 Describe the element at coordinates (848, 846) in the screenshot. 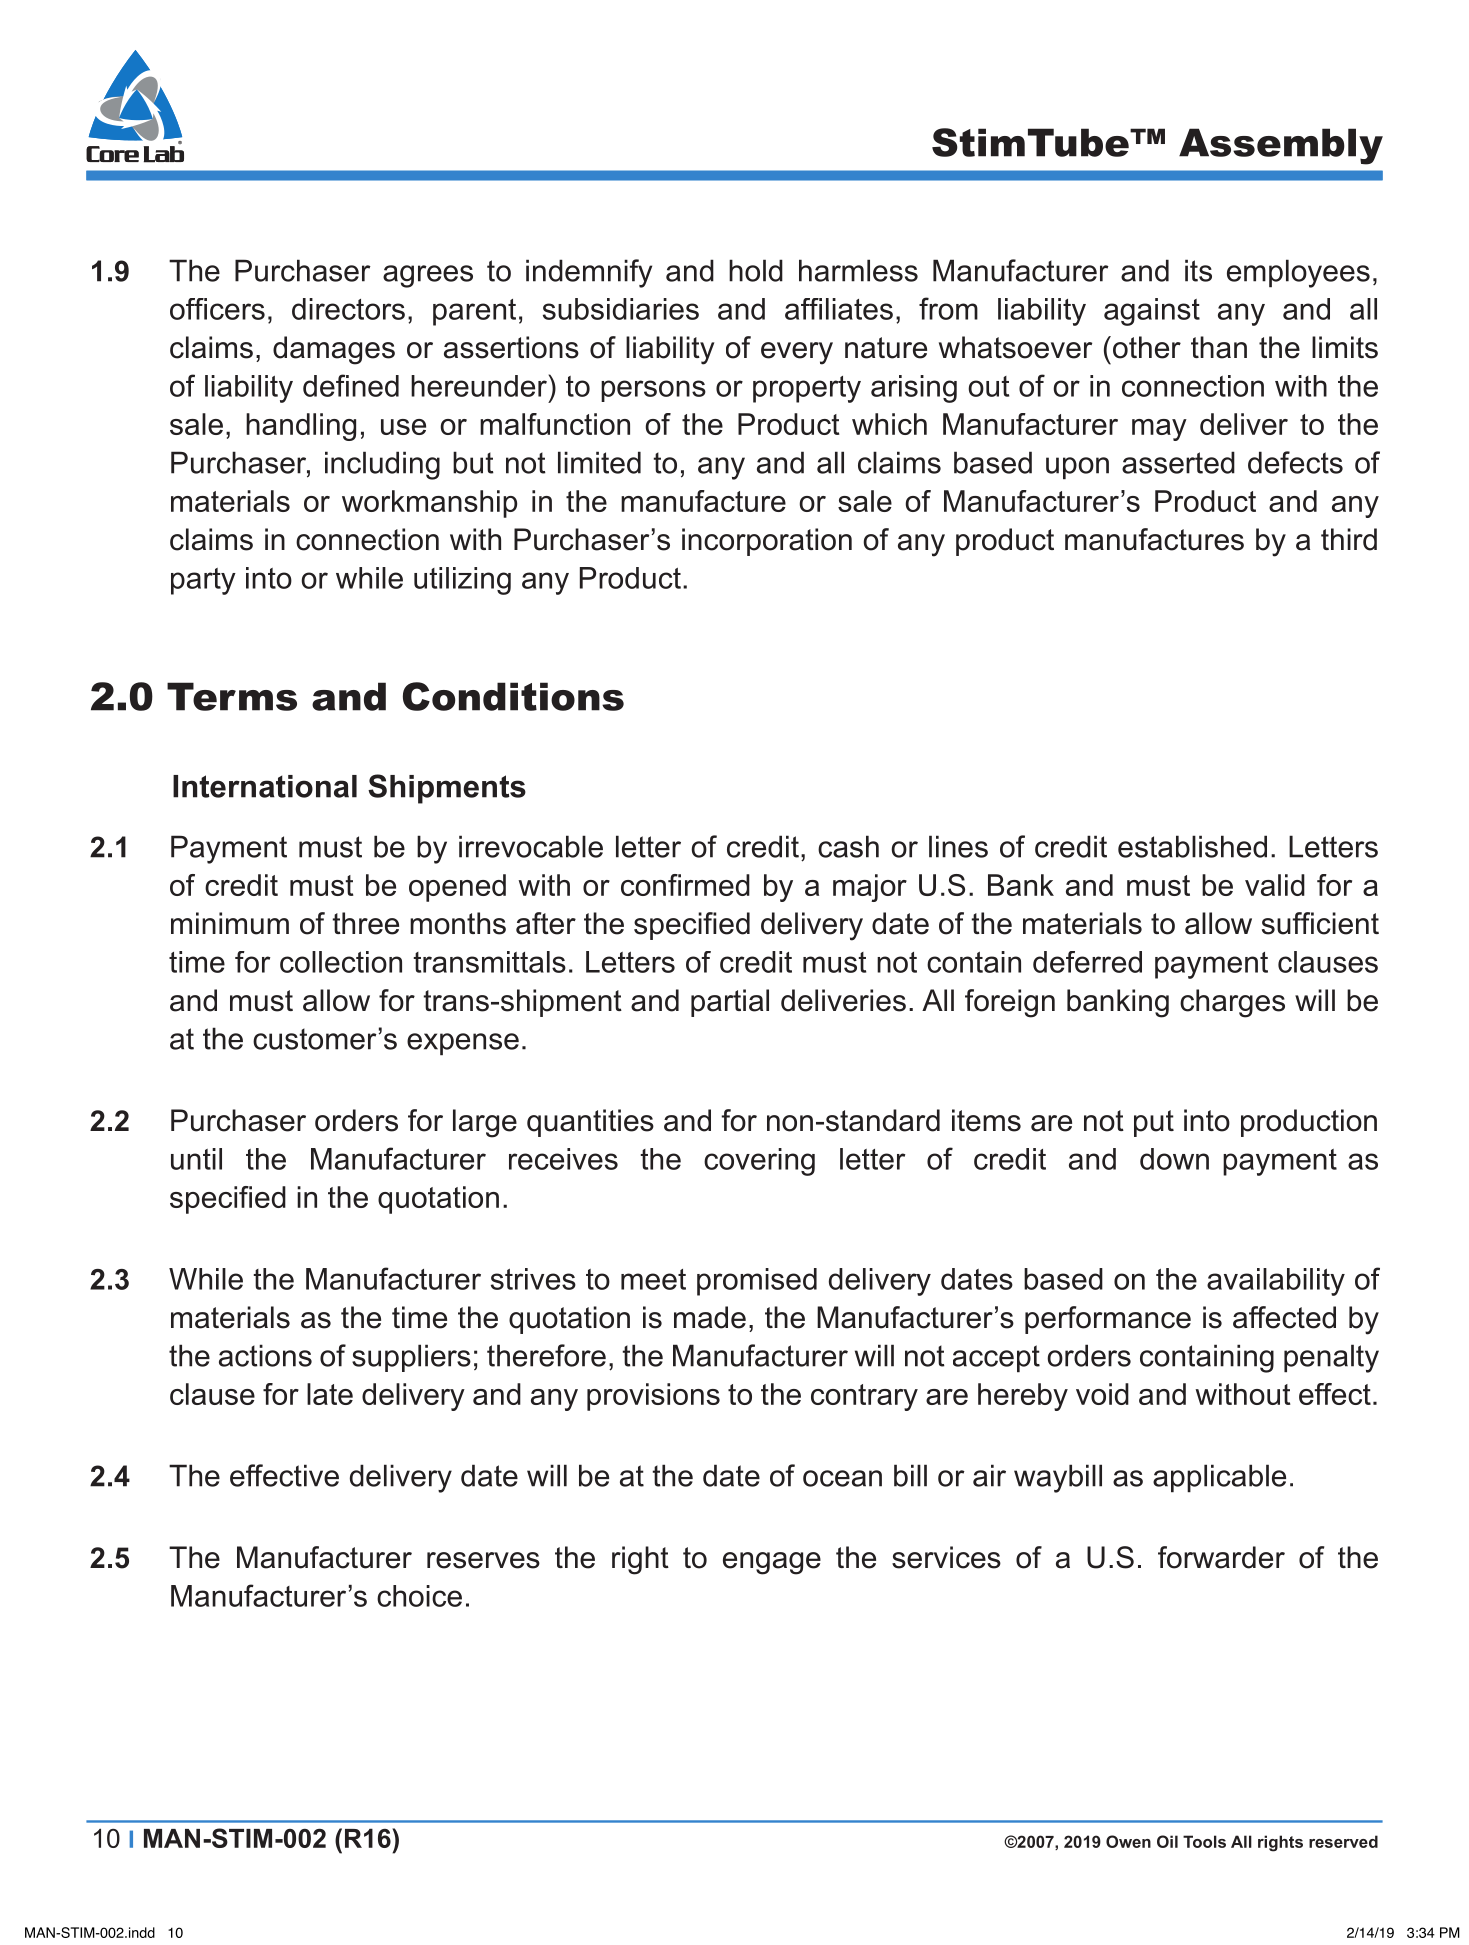

I see `cash` at that location.
